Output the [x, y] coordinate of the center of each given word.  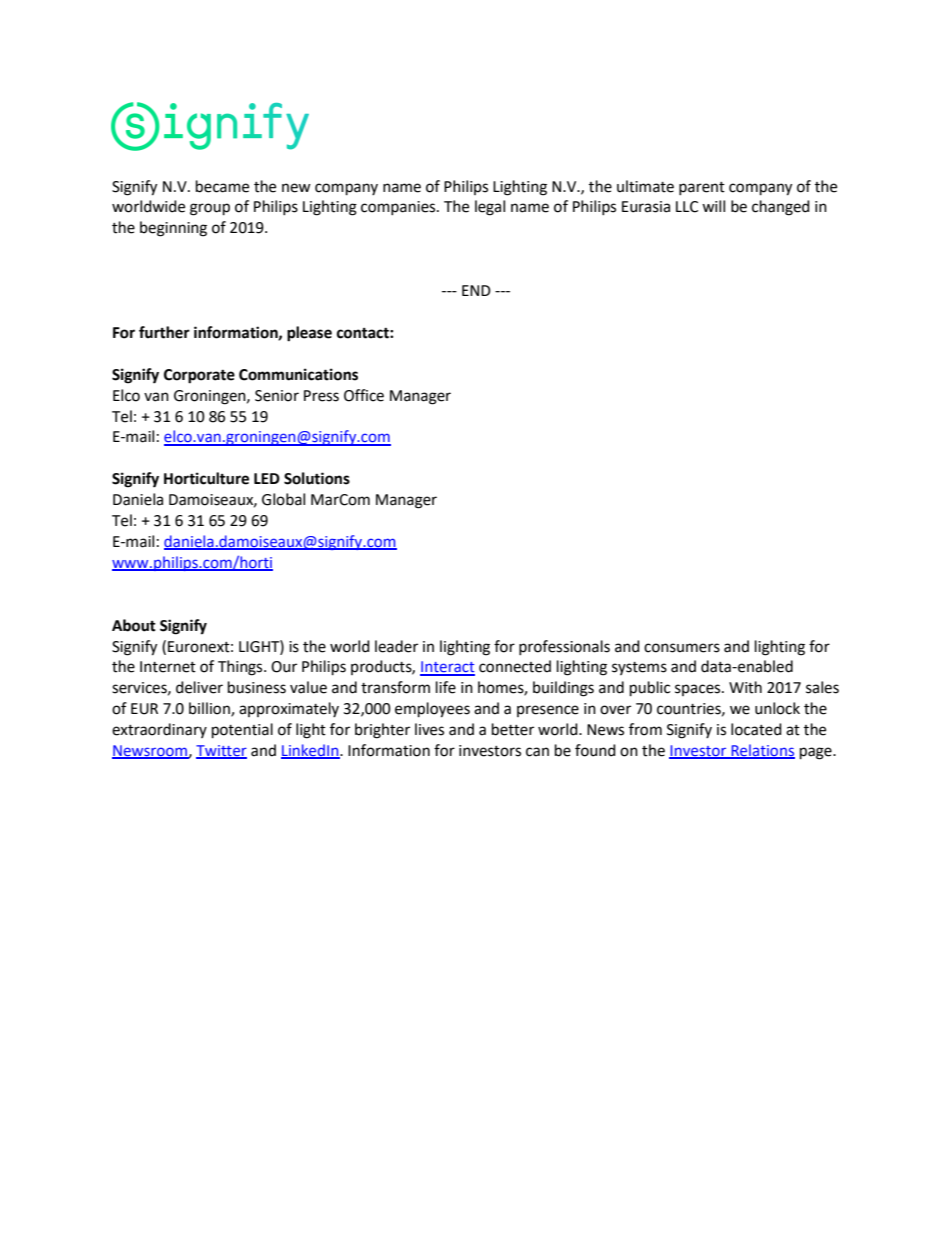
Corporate [199, 376]
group [210, 209]
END [476, 290]
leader [396, 646]
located [756, 729]
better [513, 729]
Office [364, 395]
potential [242, 731]
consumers [682, 648]
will [713, 206]
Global [283, 499]
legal [490, 208]
